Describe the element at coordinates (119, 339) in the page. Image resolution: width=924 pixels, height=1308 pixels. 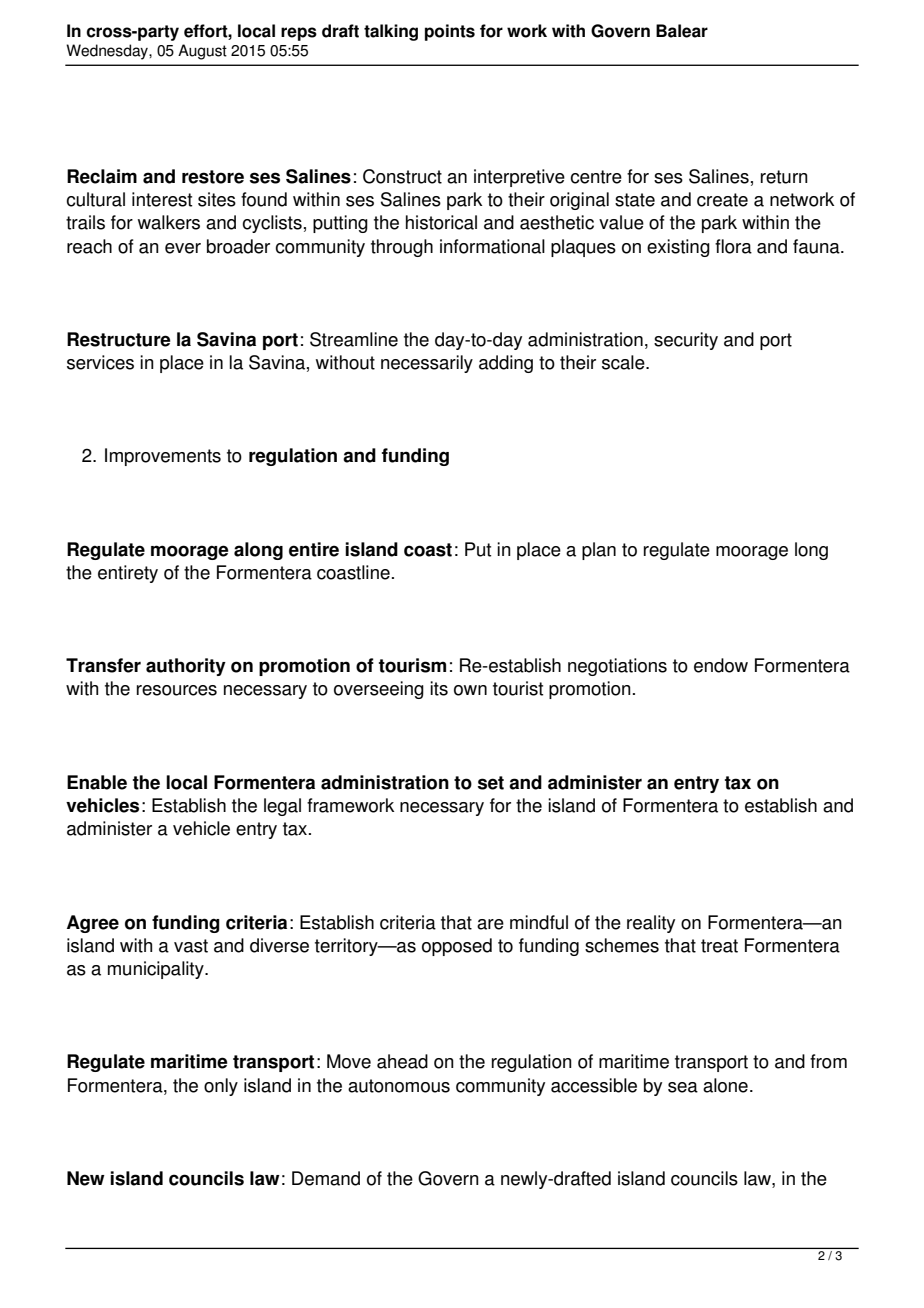
I see `Restructure` at that location.
